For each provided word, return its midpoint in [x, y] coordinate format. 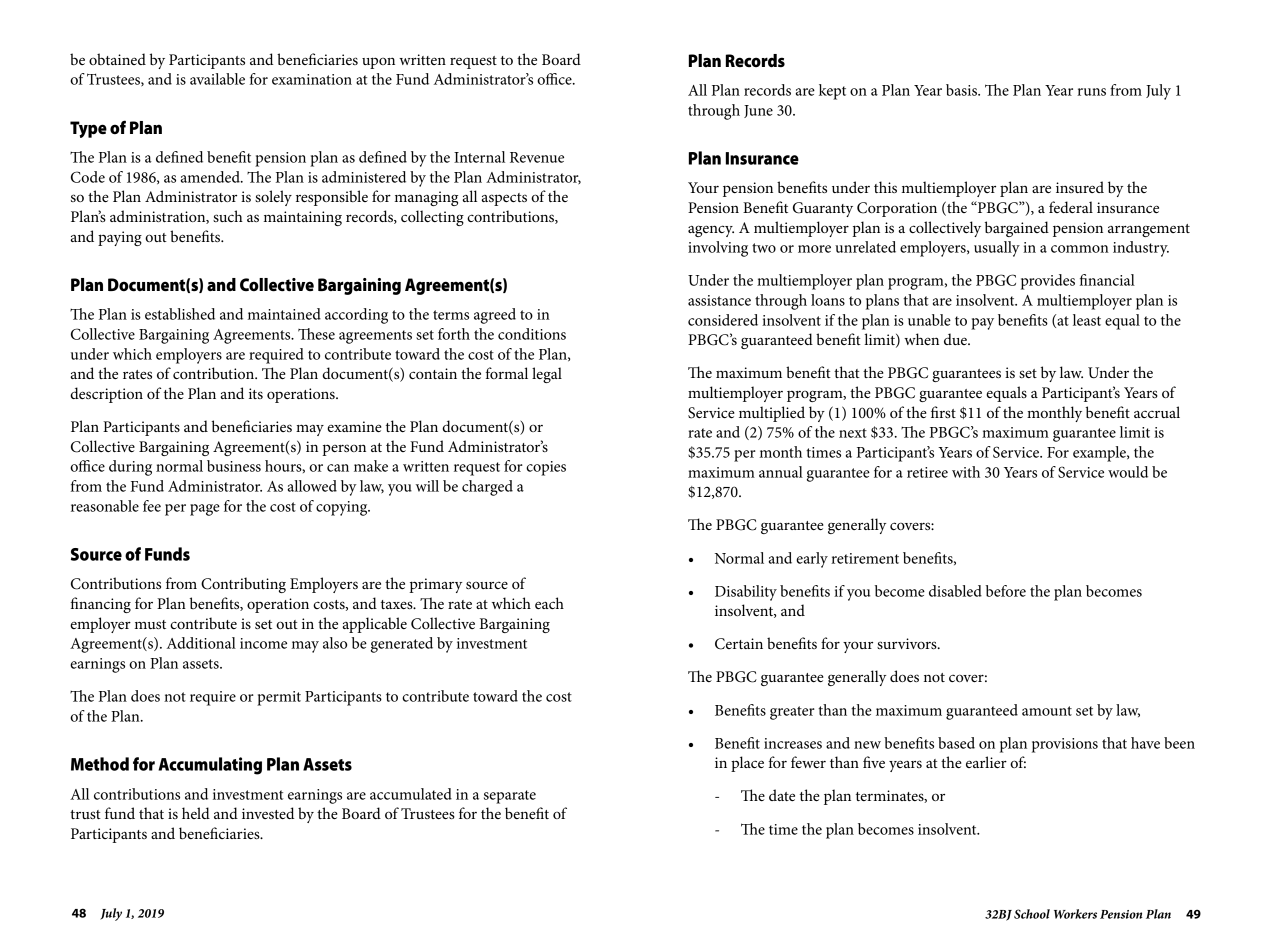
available [217, 79]
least [1087, 320]
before [1006, 591]
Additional [201, 643]
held [196, 813]
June [758, 111]
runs [1091, 92]
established [180, 314]
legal [547, 375]
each [549, 603]
